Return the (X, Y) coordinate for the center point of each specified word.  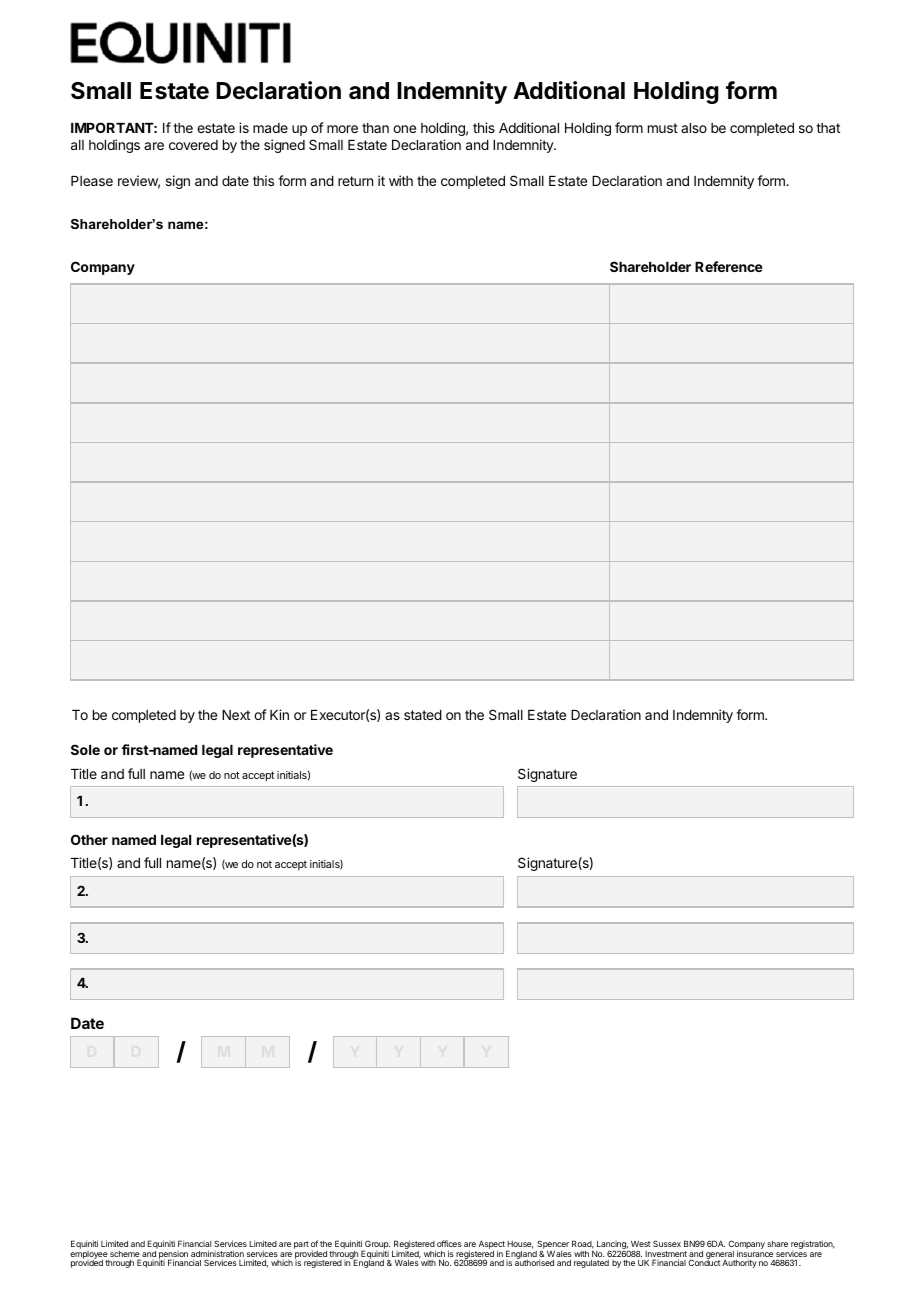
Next (236, 715)
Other (89, 839)
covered (193, 145)
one (404, 129)
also (694, 128)
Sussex (667, 1243)
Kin (279, 714)
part (301, 1245)
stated (423, 715)
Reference (729, 266)
